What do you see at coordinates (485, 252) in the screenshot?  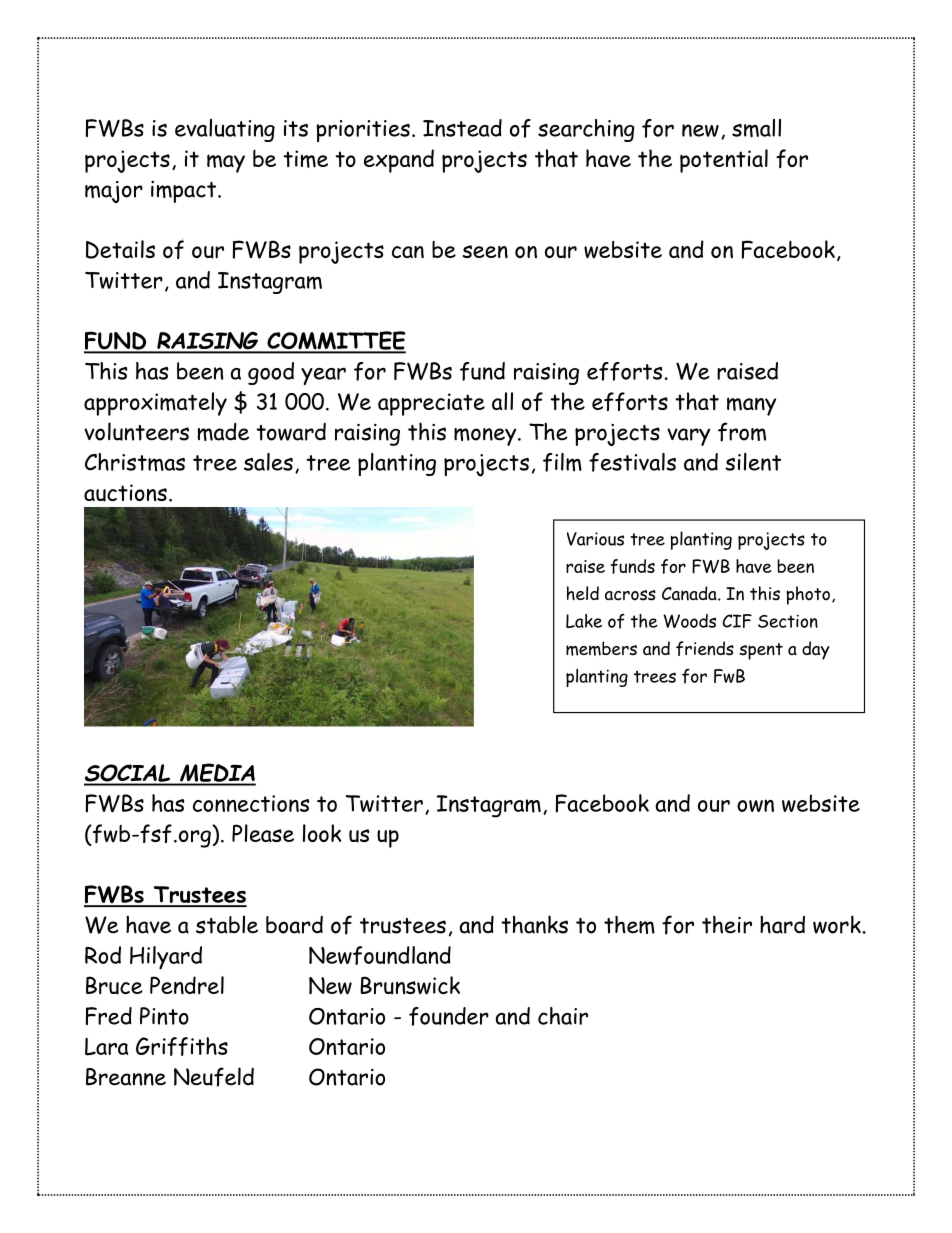 I see `seen` at bounding box center [485, 252].
